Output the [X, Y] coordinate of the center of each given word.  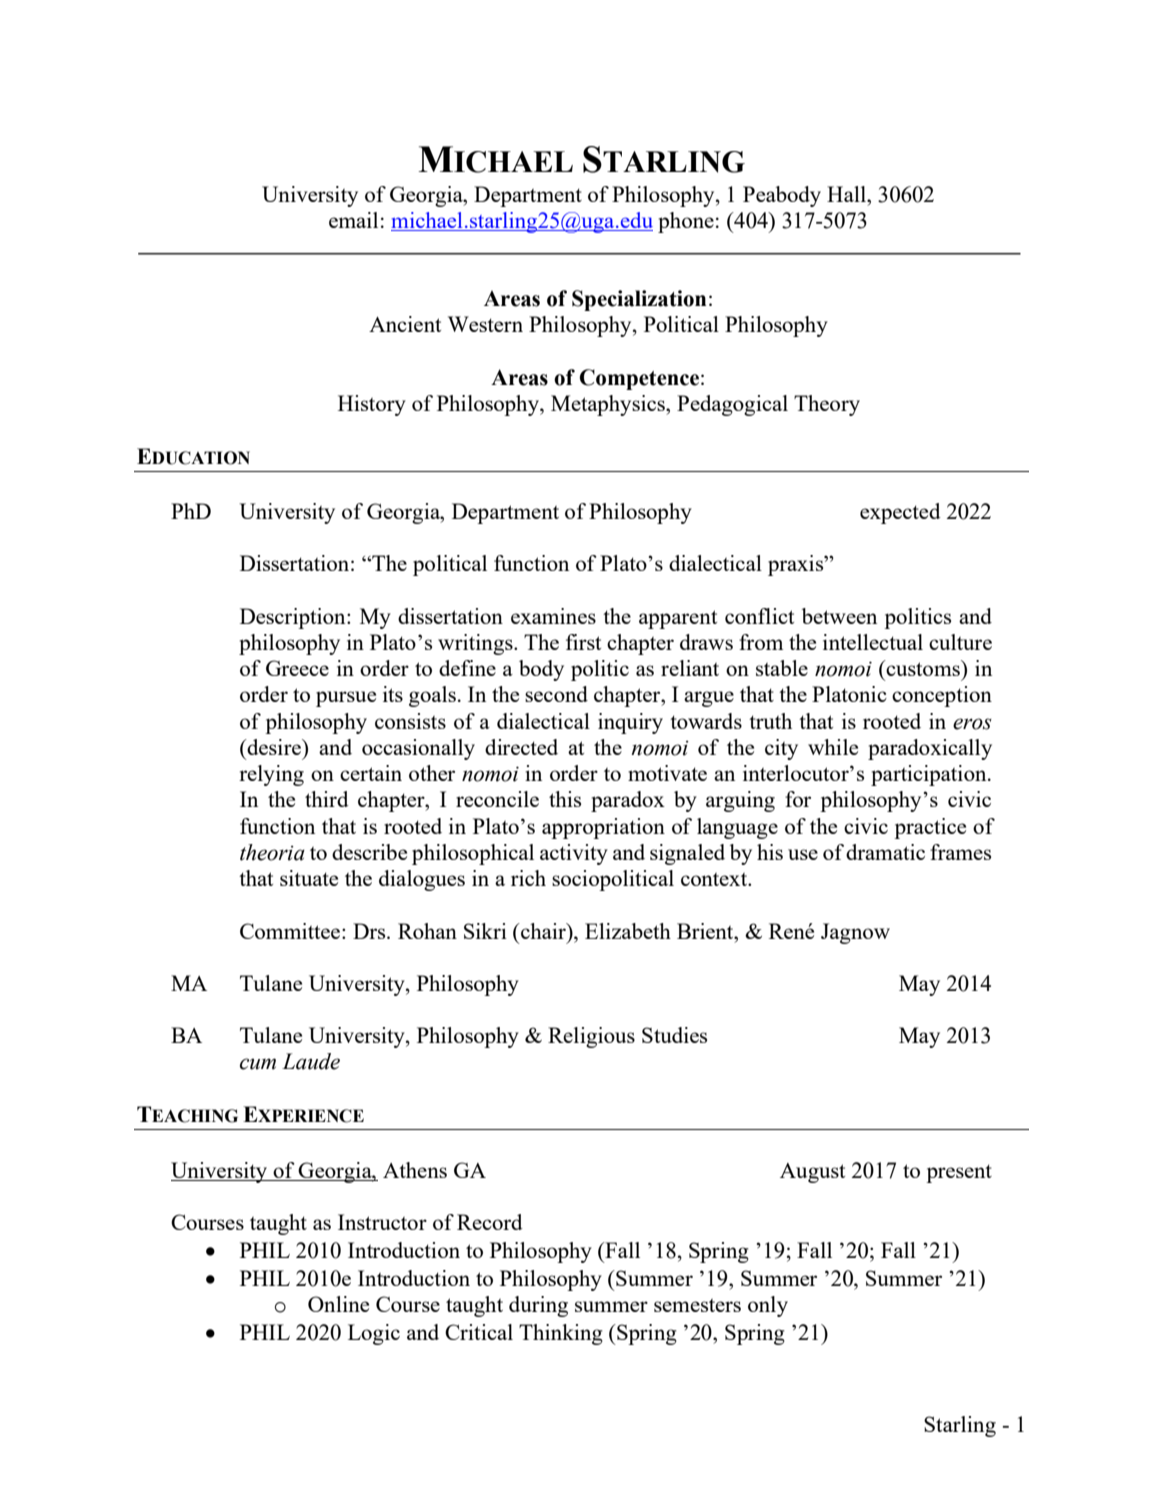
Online [338, 1304]
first [583, 642]
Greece [297, 668]
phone [686, 222]
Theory [827, 405]
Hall [847, 194]
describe [369, 852]
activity [574, 854]
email [353, 220]
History [372, 405]
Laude [311, 1061]
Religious [591, 1037]
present [959, 1173]
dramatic [885, 852]
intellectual [873, 642]
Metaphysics [609, 405]
